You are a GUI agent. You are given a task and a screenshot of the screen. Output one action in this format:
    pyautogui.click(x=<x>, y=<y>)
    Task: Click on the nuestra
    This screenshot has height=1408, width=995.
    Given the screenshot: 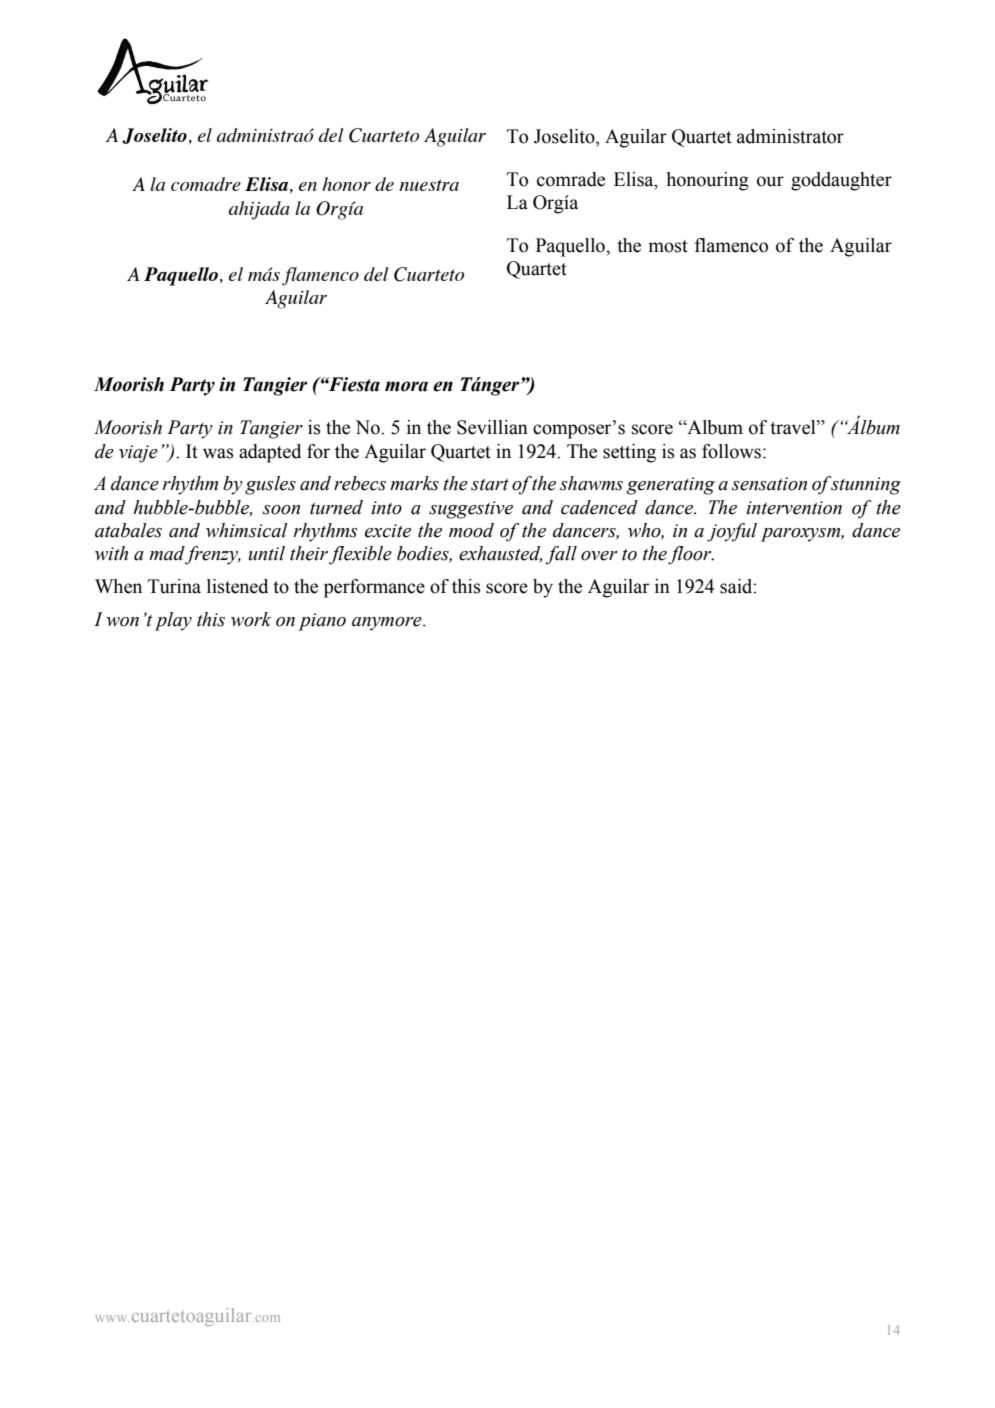 What is the action you would take?
    pyautogui.click(x=429, y=185)
